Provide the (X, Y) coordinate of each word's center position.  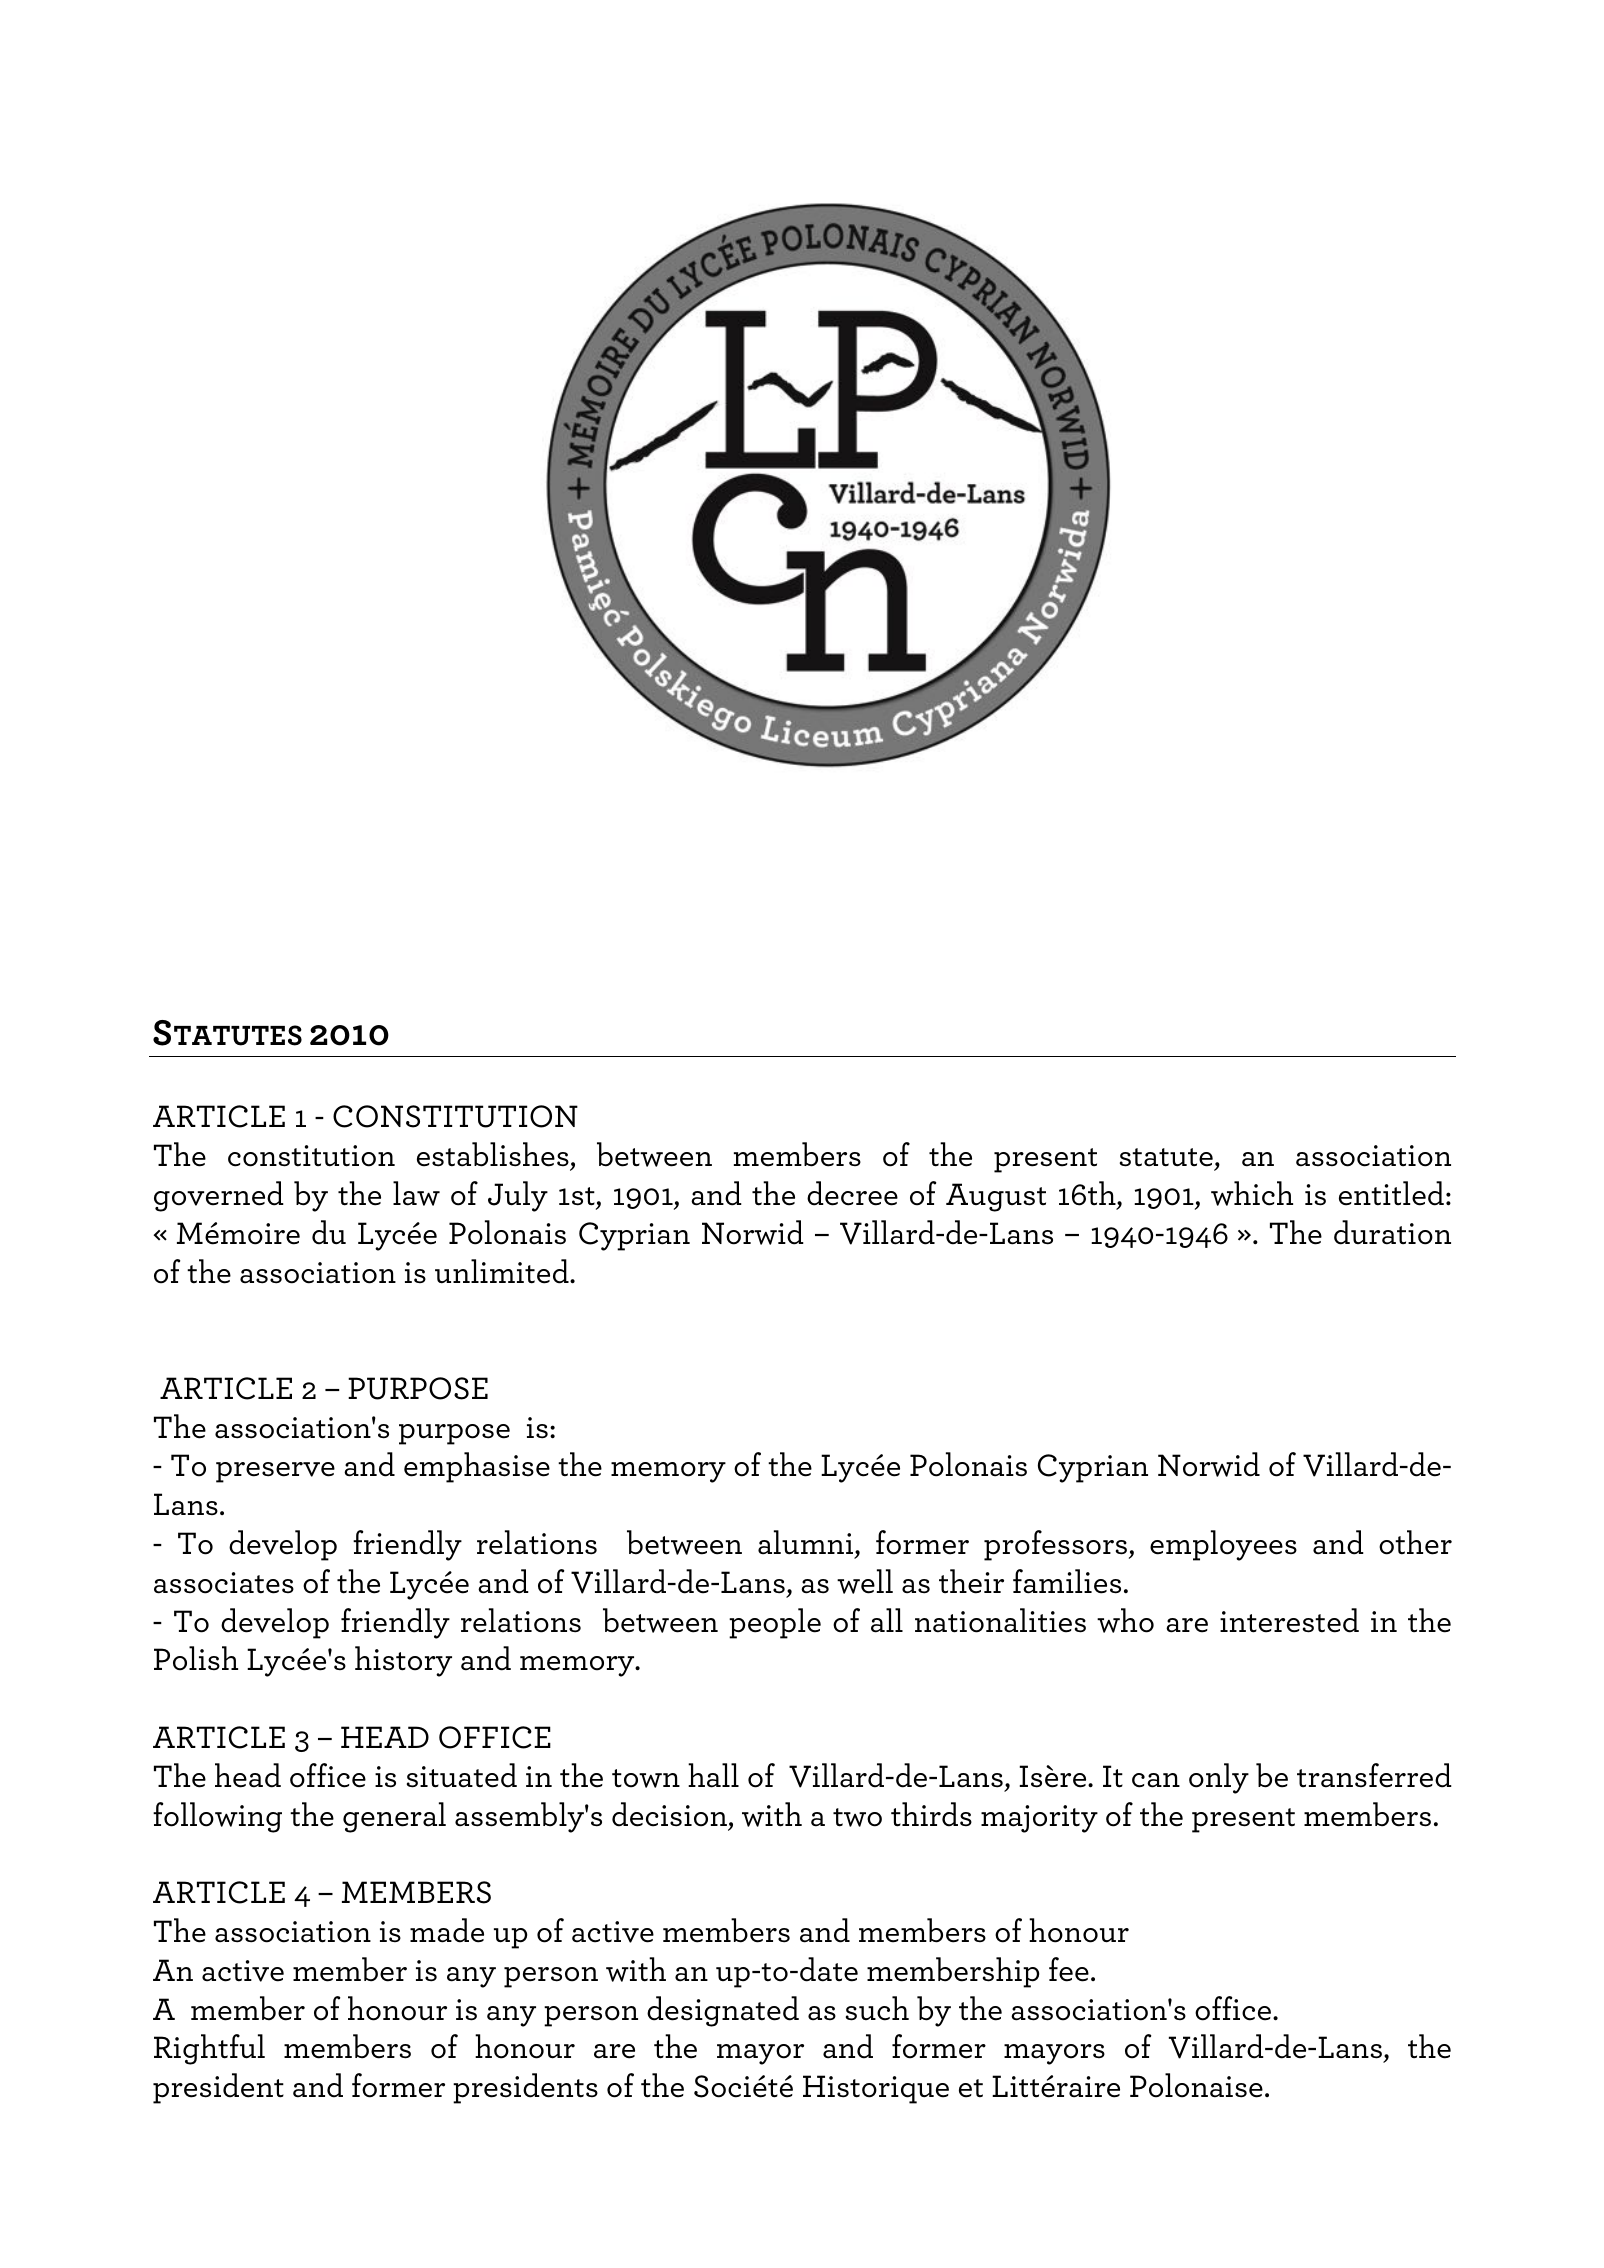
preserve (275, 1472)
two (857, 1817)
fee (1069, 1969)
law (416, 1193)
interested (1289, 1620)
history (403, 1661)
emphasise (477, 1467)
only (1219, 1778)
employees (1223, 1545)
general (394, 1817)
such (877, 2008)
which (1252, 1193)
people (775, 1623)
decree (852, 1193)
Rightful (209, 2049)
